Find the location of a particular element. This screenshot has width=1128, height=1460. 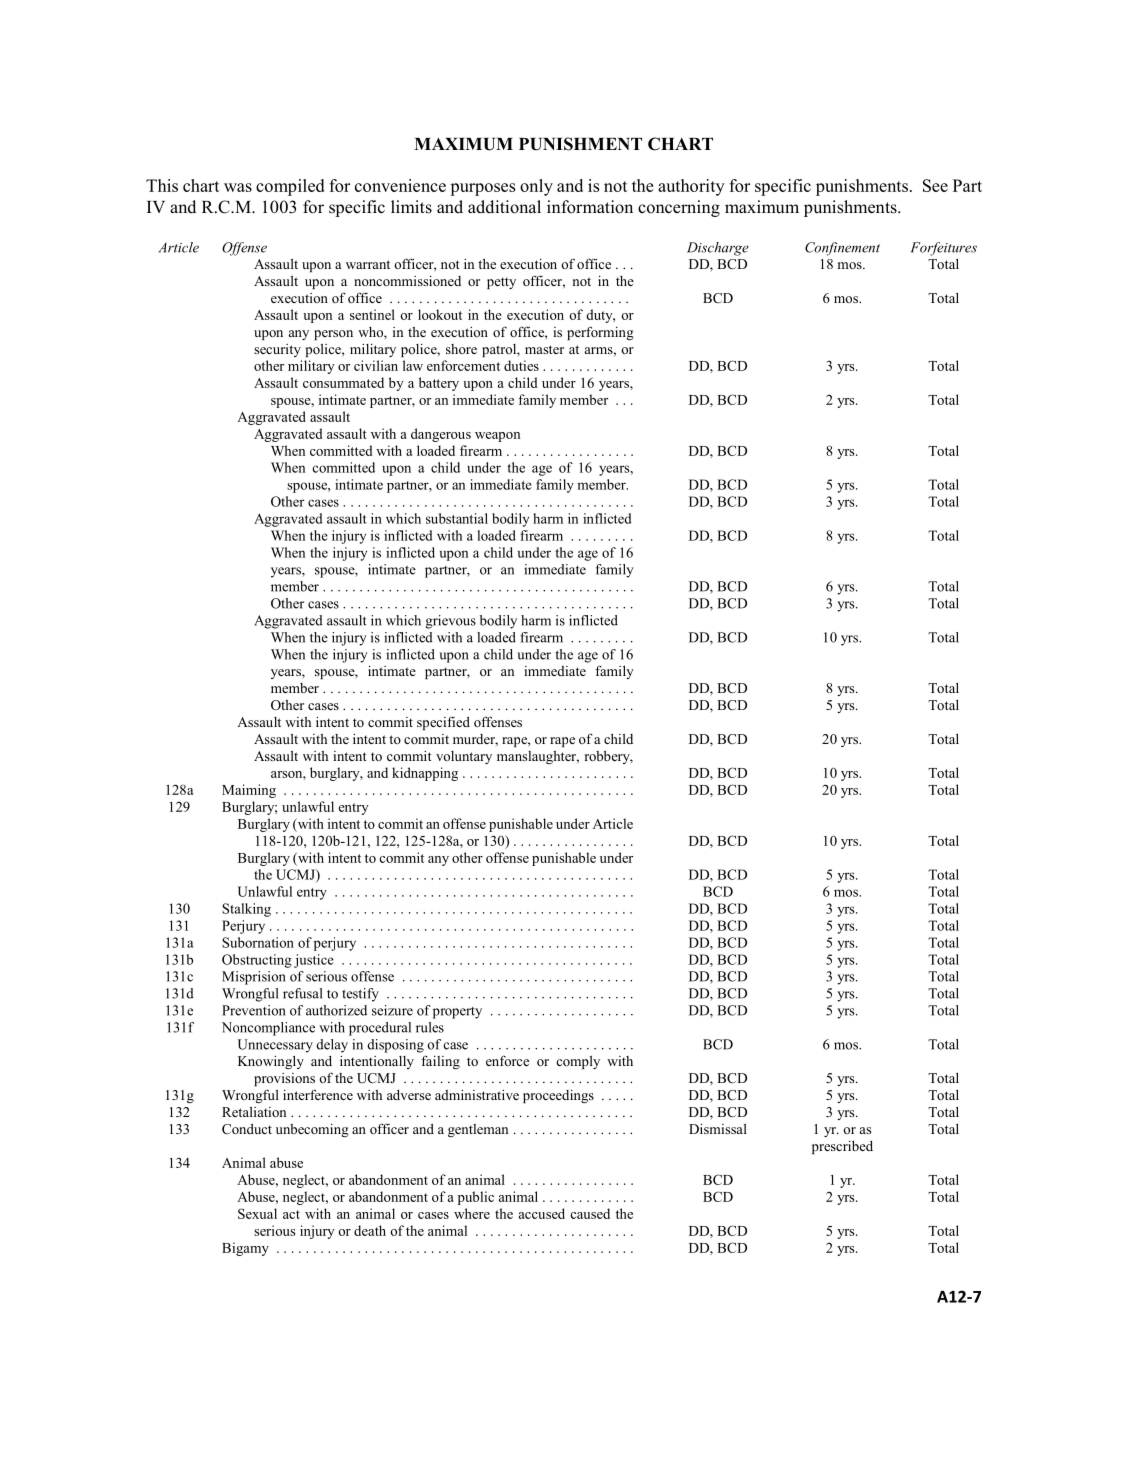

accused is located at coordinates (542, 1213).
